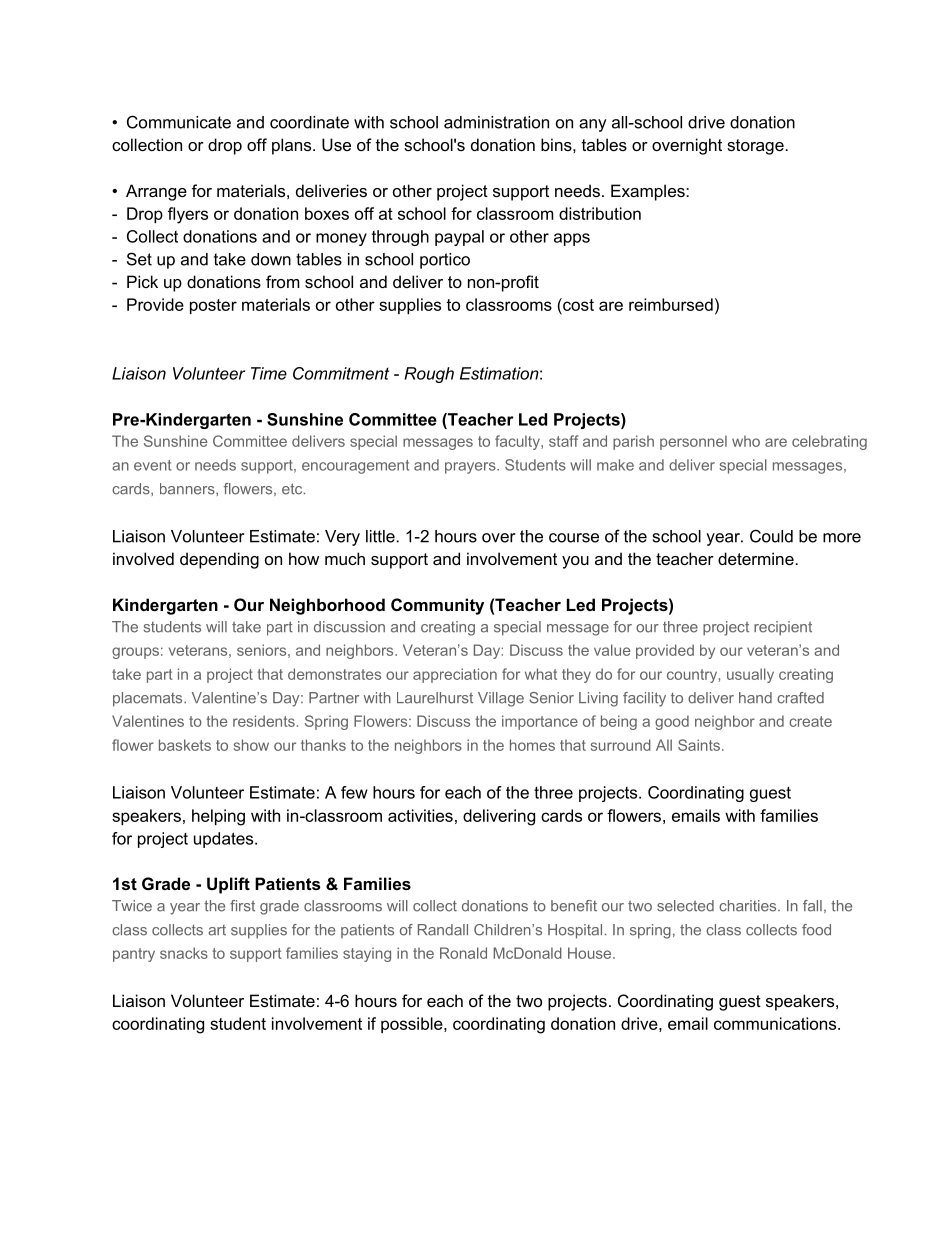 This screenshot has width=952, height=1233. Describe the element at coordinates (749, 906) in the screenshot. I see `charities` at that location.
